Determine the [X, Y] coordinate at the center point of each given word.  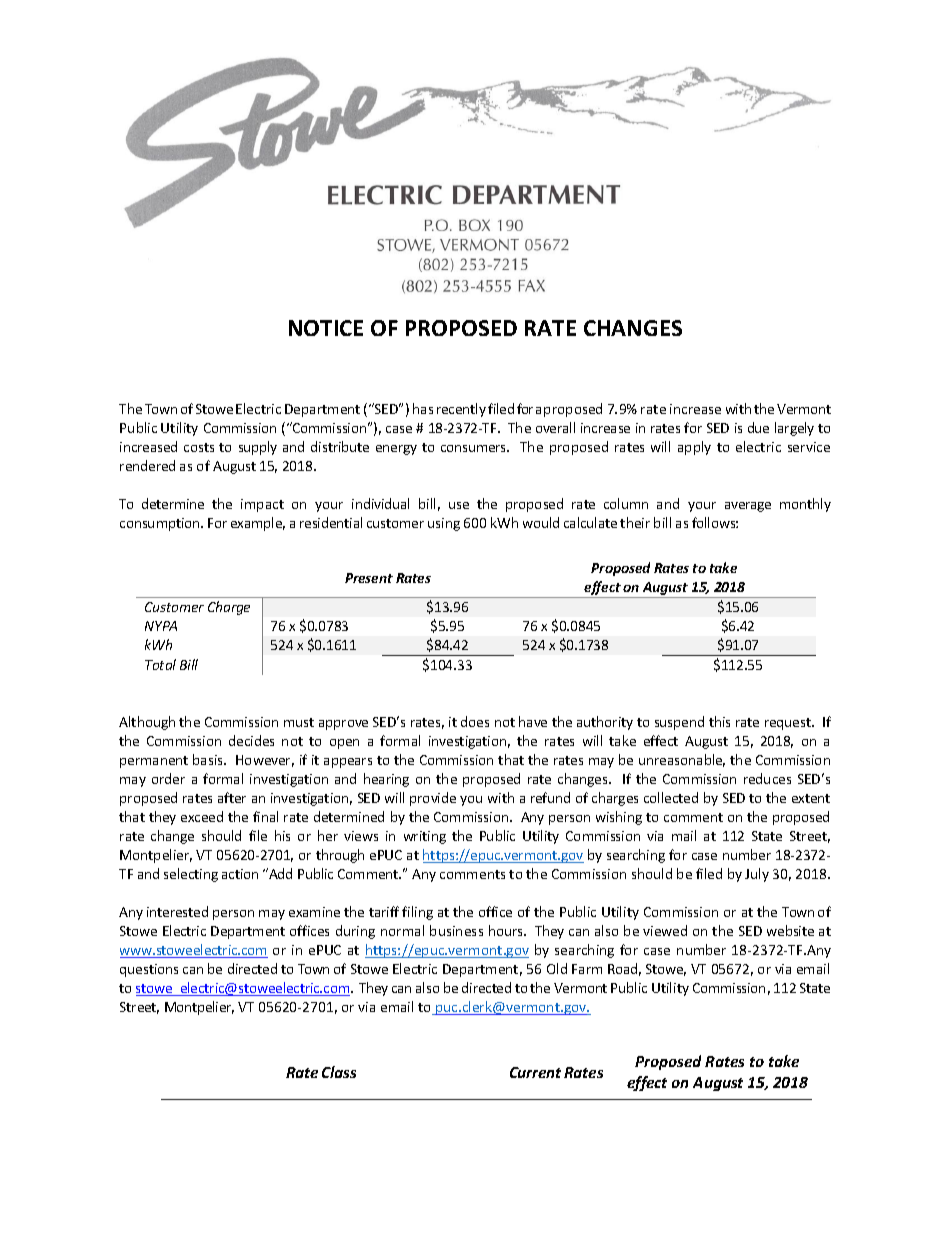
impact [262, 505]
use [459, 505]
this [719, 721]
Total [160, 664]
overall [555, 427]
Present [369, 578]
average [748, 507]
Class [339, 1072]
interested [177, 911]
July [757, 875]
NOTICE [326, 328]
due [758, 427]
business [456, 930]
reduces [767, 778]
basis [209, 759]
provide [433, 799]
